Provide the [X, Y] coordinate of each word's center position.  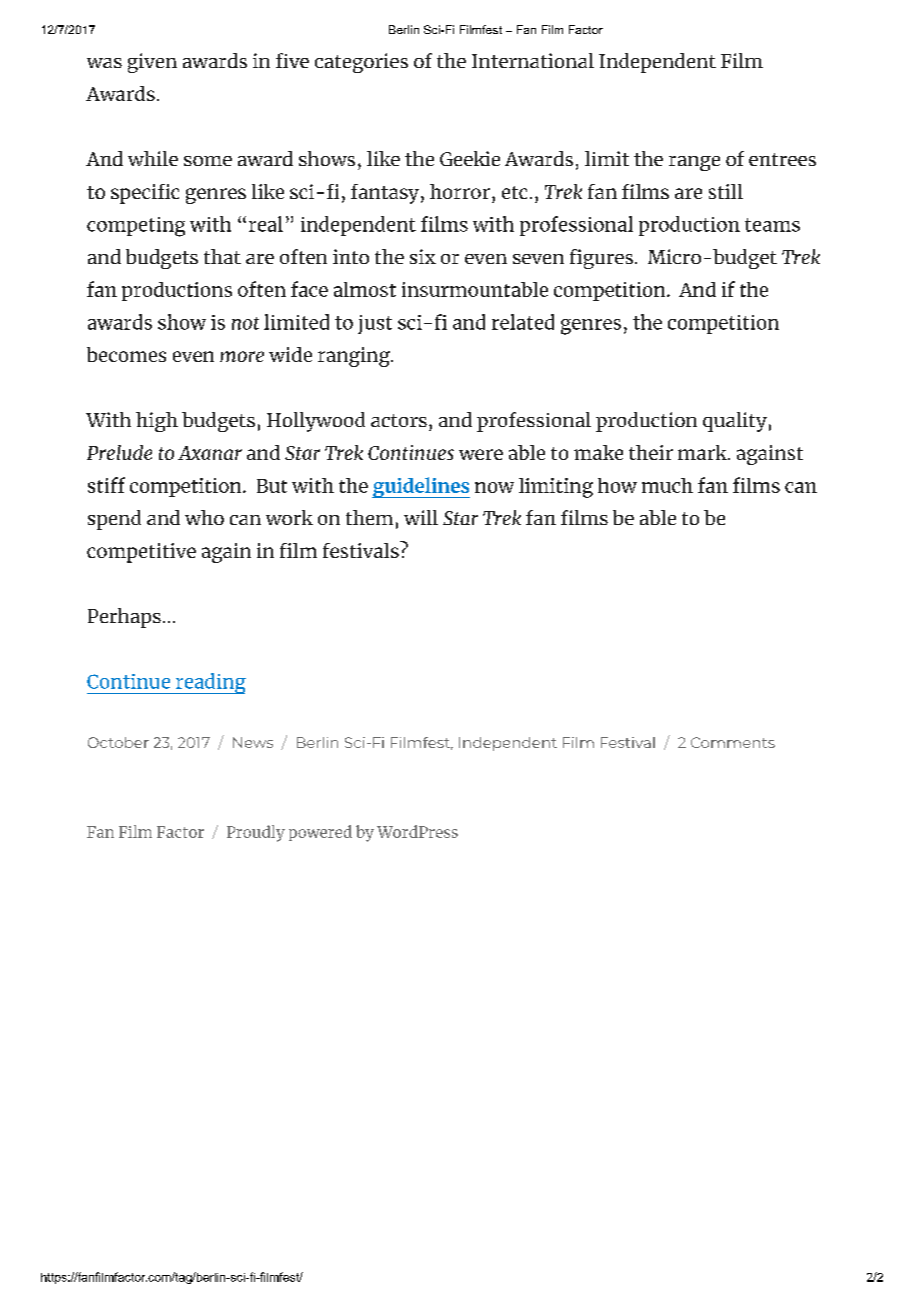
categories [361, 63]
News [253, 742]
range [694, 163]
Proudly [256, 833]
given [152, 63]
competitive [141, 553]
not [245, 323]
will [421, 517]
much [667, 485]
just [375, 324]
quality [735, 422]
